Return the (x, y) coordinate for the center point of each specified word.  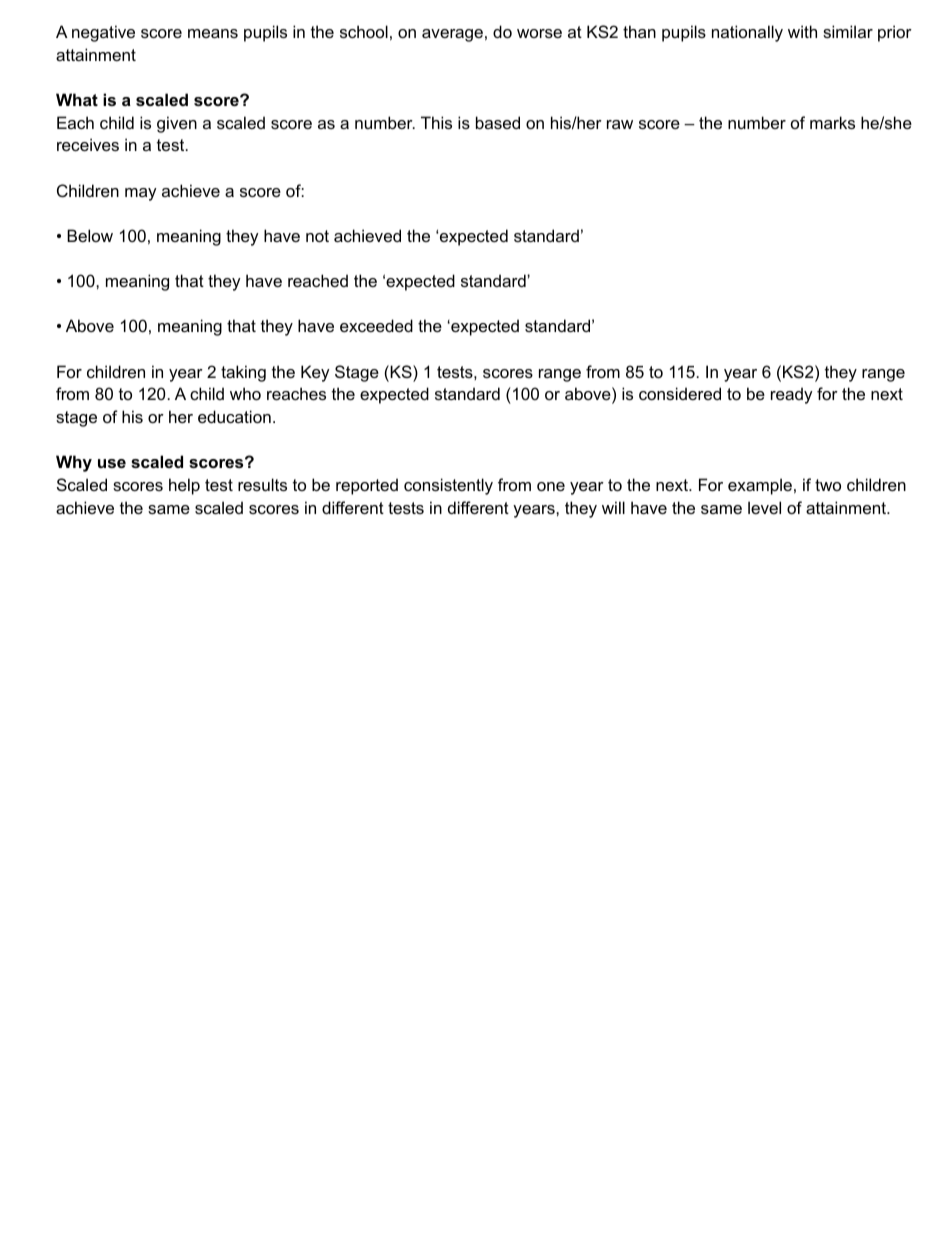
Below (90, 235)
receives (88, 144)
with (802, 31)
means (213, 33)
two (828, 485)
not (317, 236)
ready (792, 395)
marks (832, 122)
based (498, 122)
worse (539, 33)
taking (243, 373)
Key (315, 373)
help (184, 486)
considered (680, 393)
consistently (448, 486)
